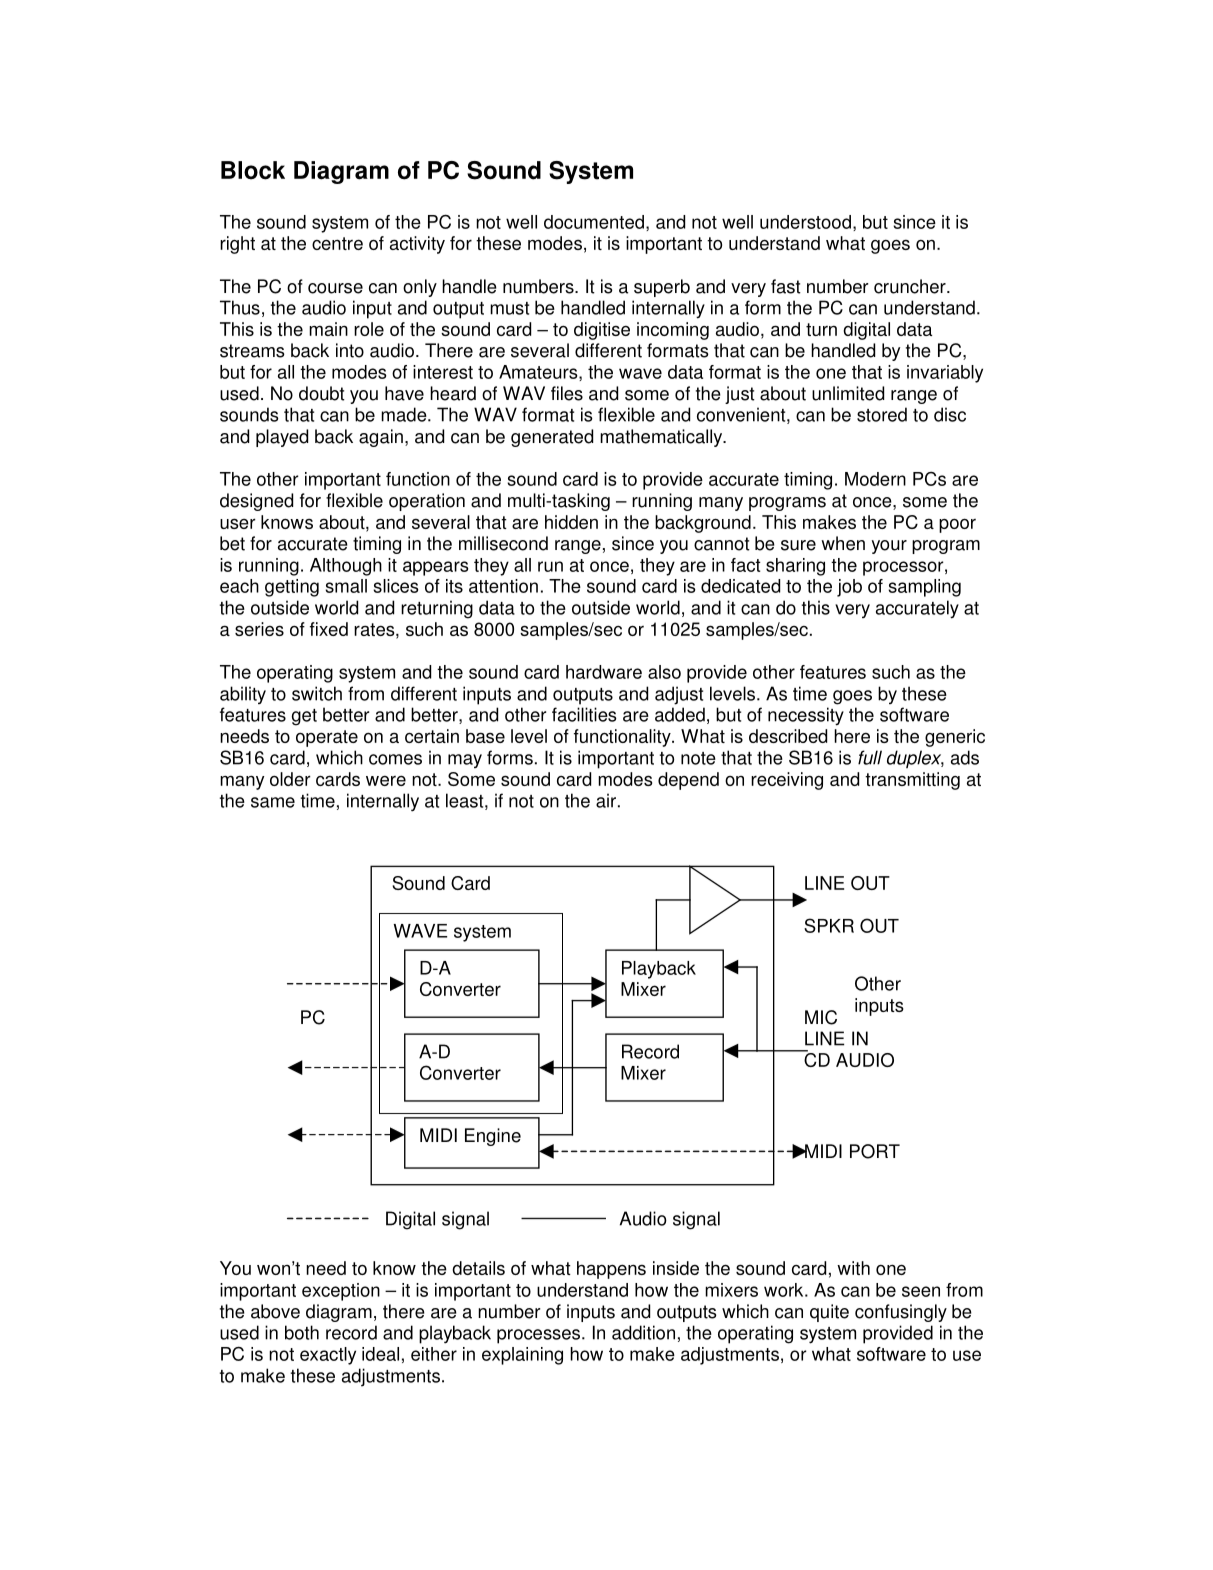 The height and width of the page is (1570, 1213). Describe the element at coordinates (327, 738) in the page. I see `operate` at that location.
